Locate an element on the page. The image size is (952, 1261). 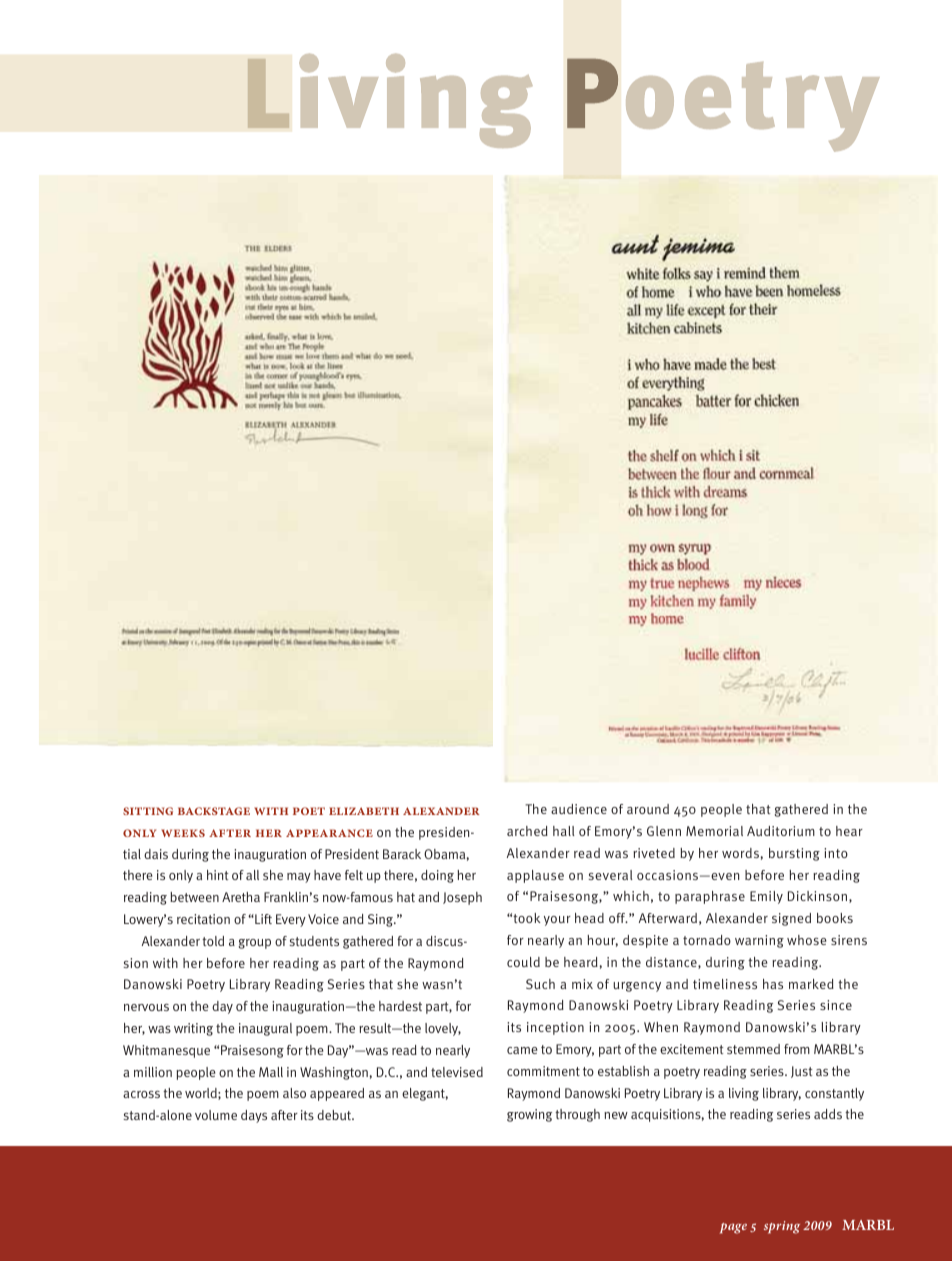
backstage is located at coordinates (214, 811).
